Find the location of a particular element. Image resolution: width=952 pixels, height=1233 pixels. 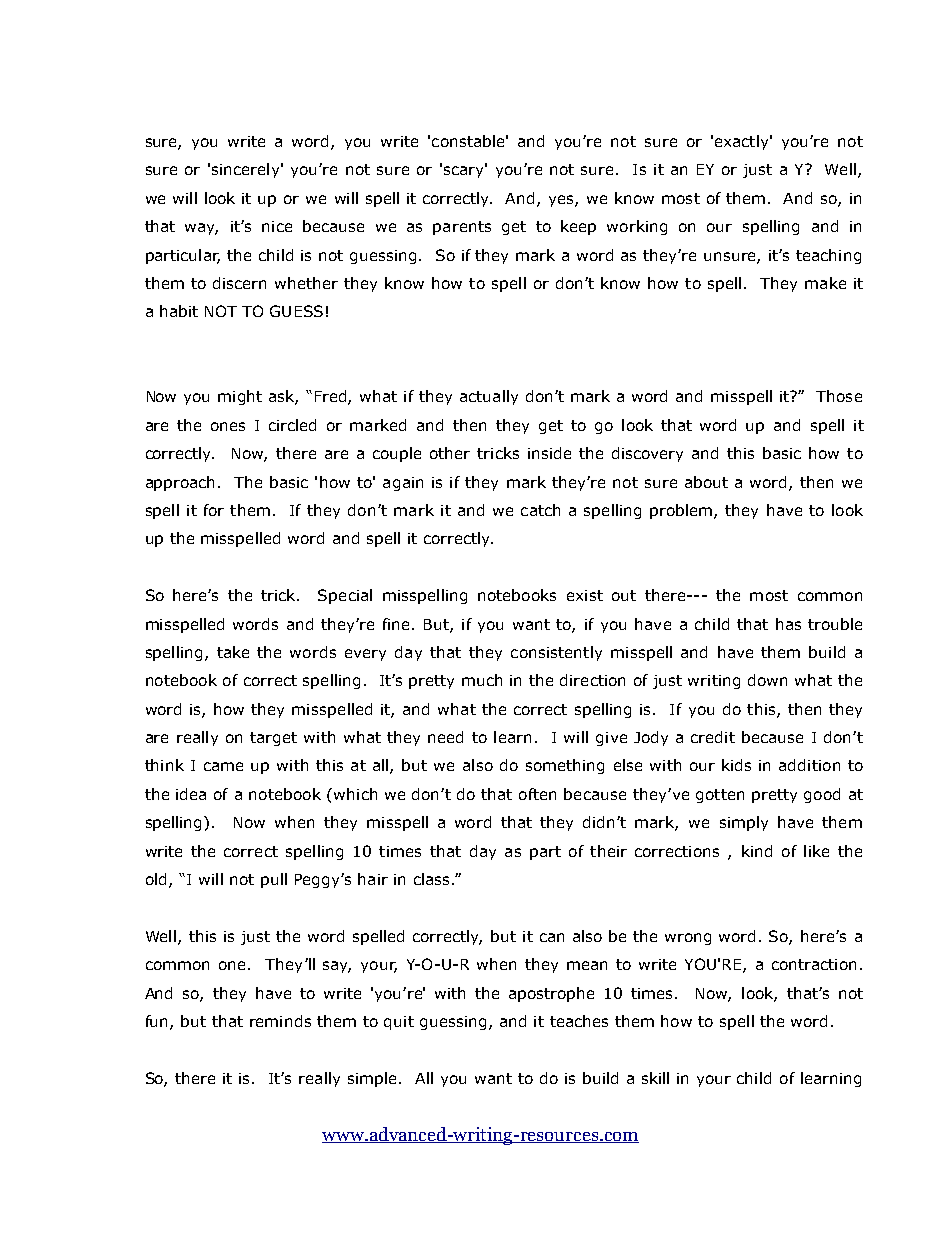

reminds is located at coordinates (280, 1021).
